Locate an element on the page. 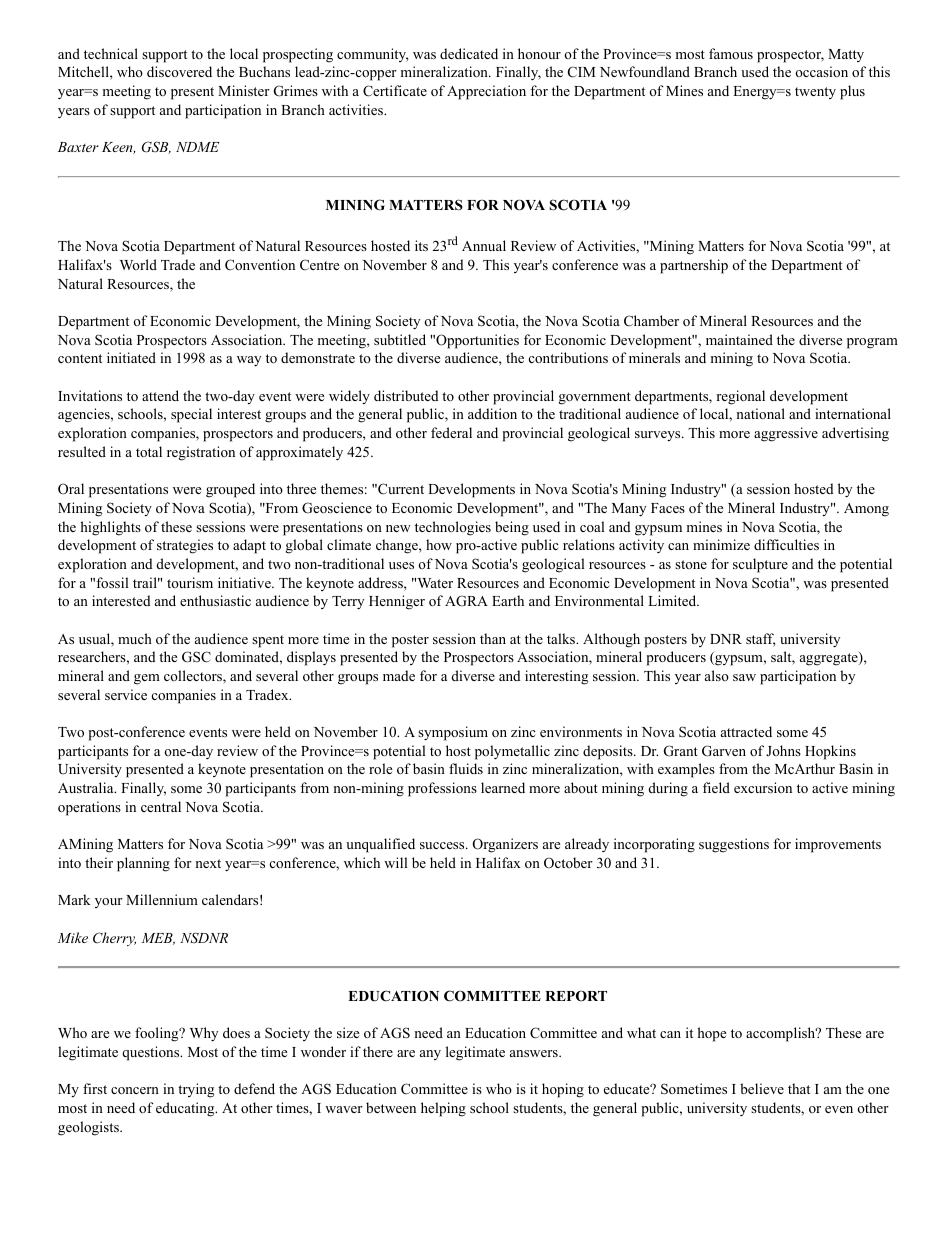 This image has height=1233, width=952. believe is located at coordinates (762, 1088).
